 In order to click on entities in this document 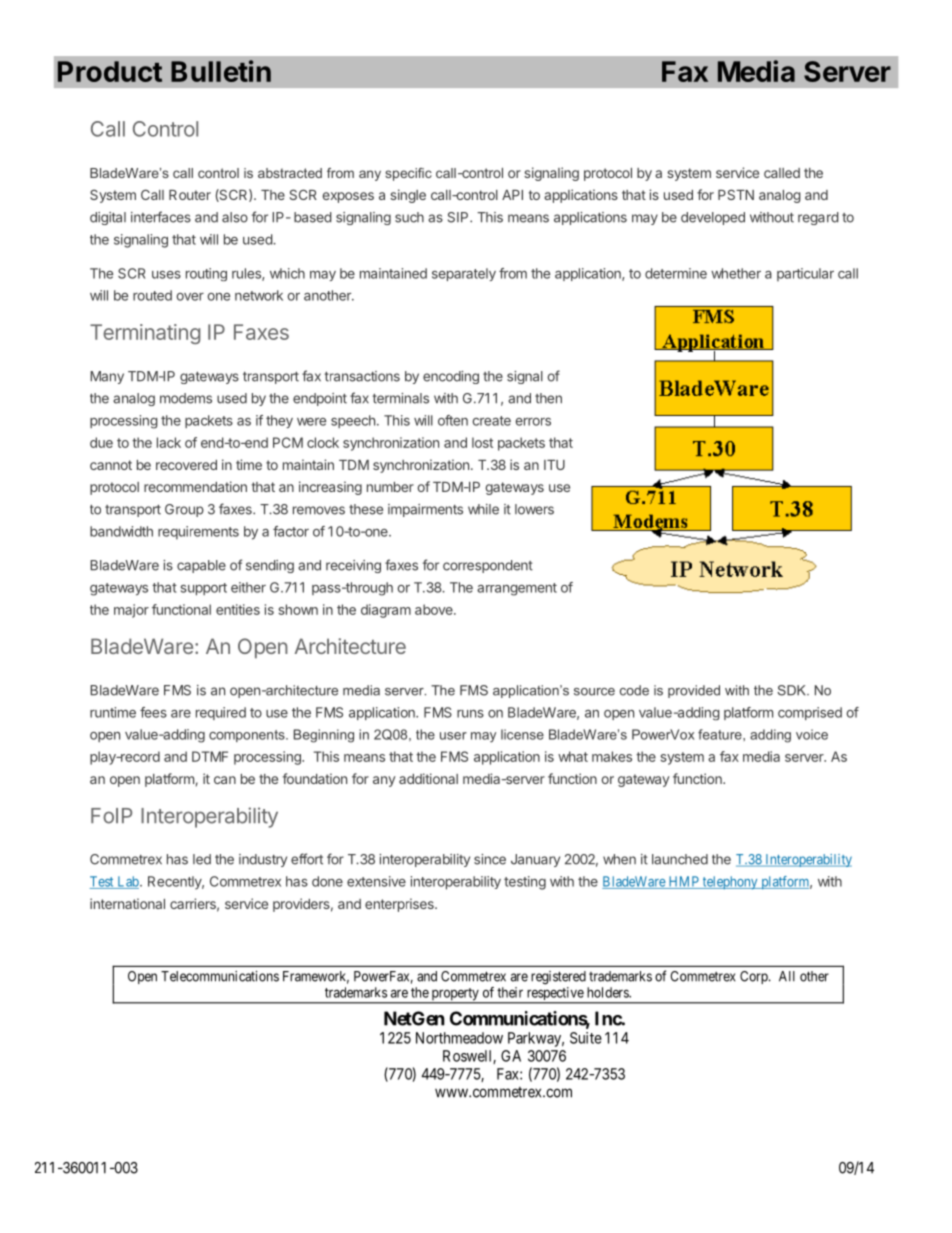, I will do `click(238, 609)`.
